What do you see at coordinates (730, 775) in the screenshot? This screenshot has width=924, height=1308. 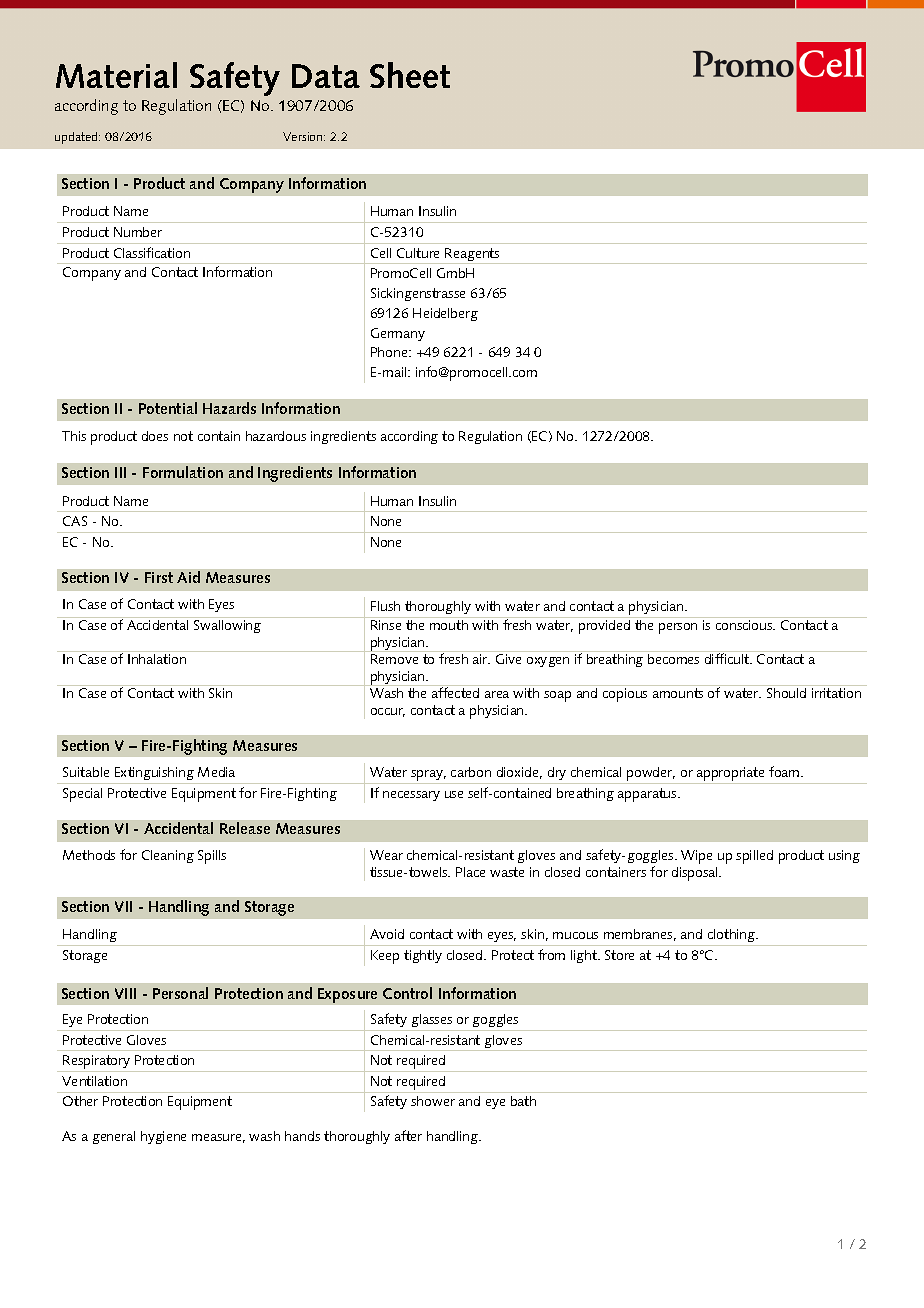 I see `appropriate` at bounding box center [730, 775].
